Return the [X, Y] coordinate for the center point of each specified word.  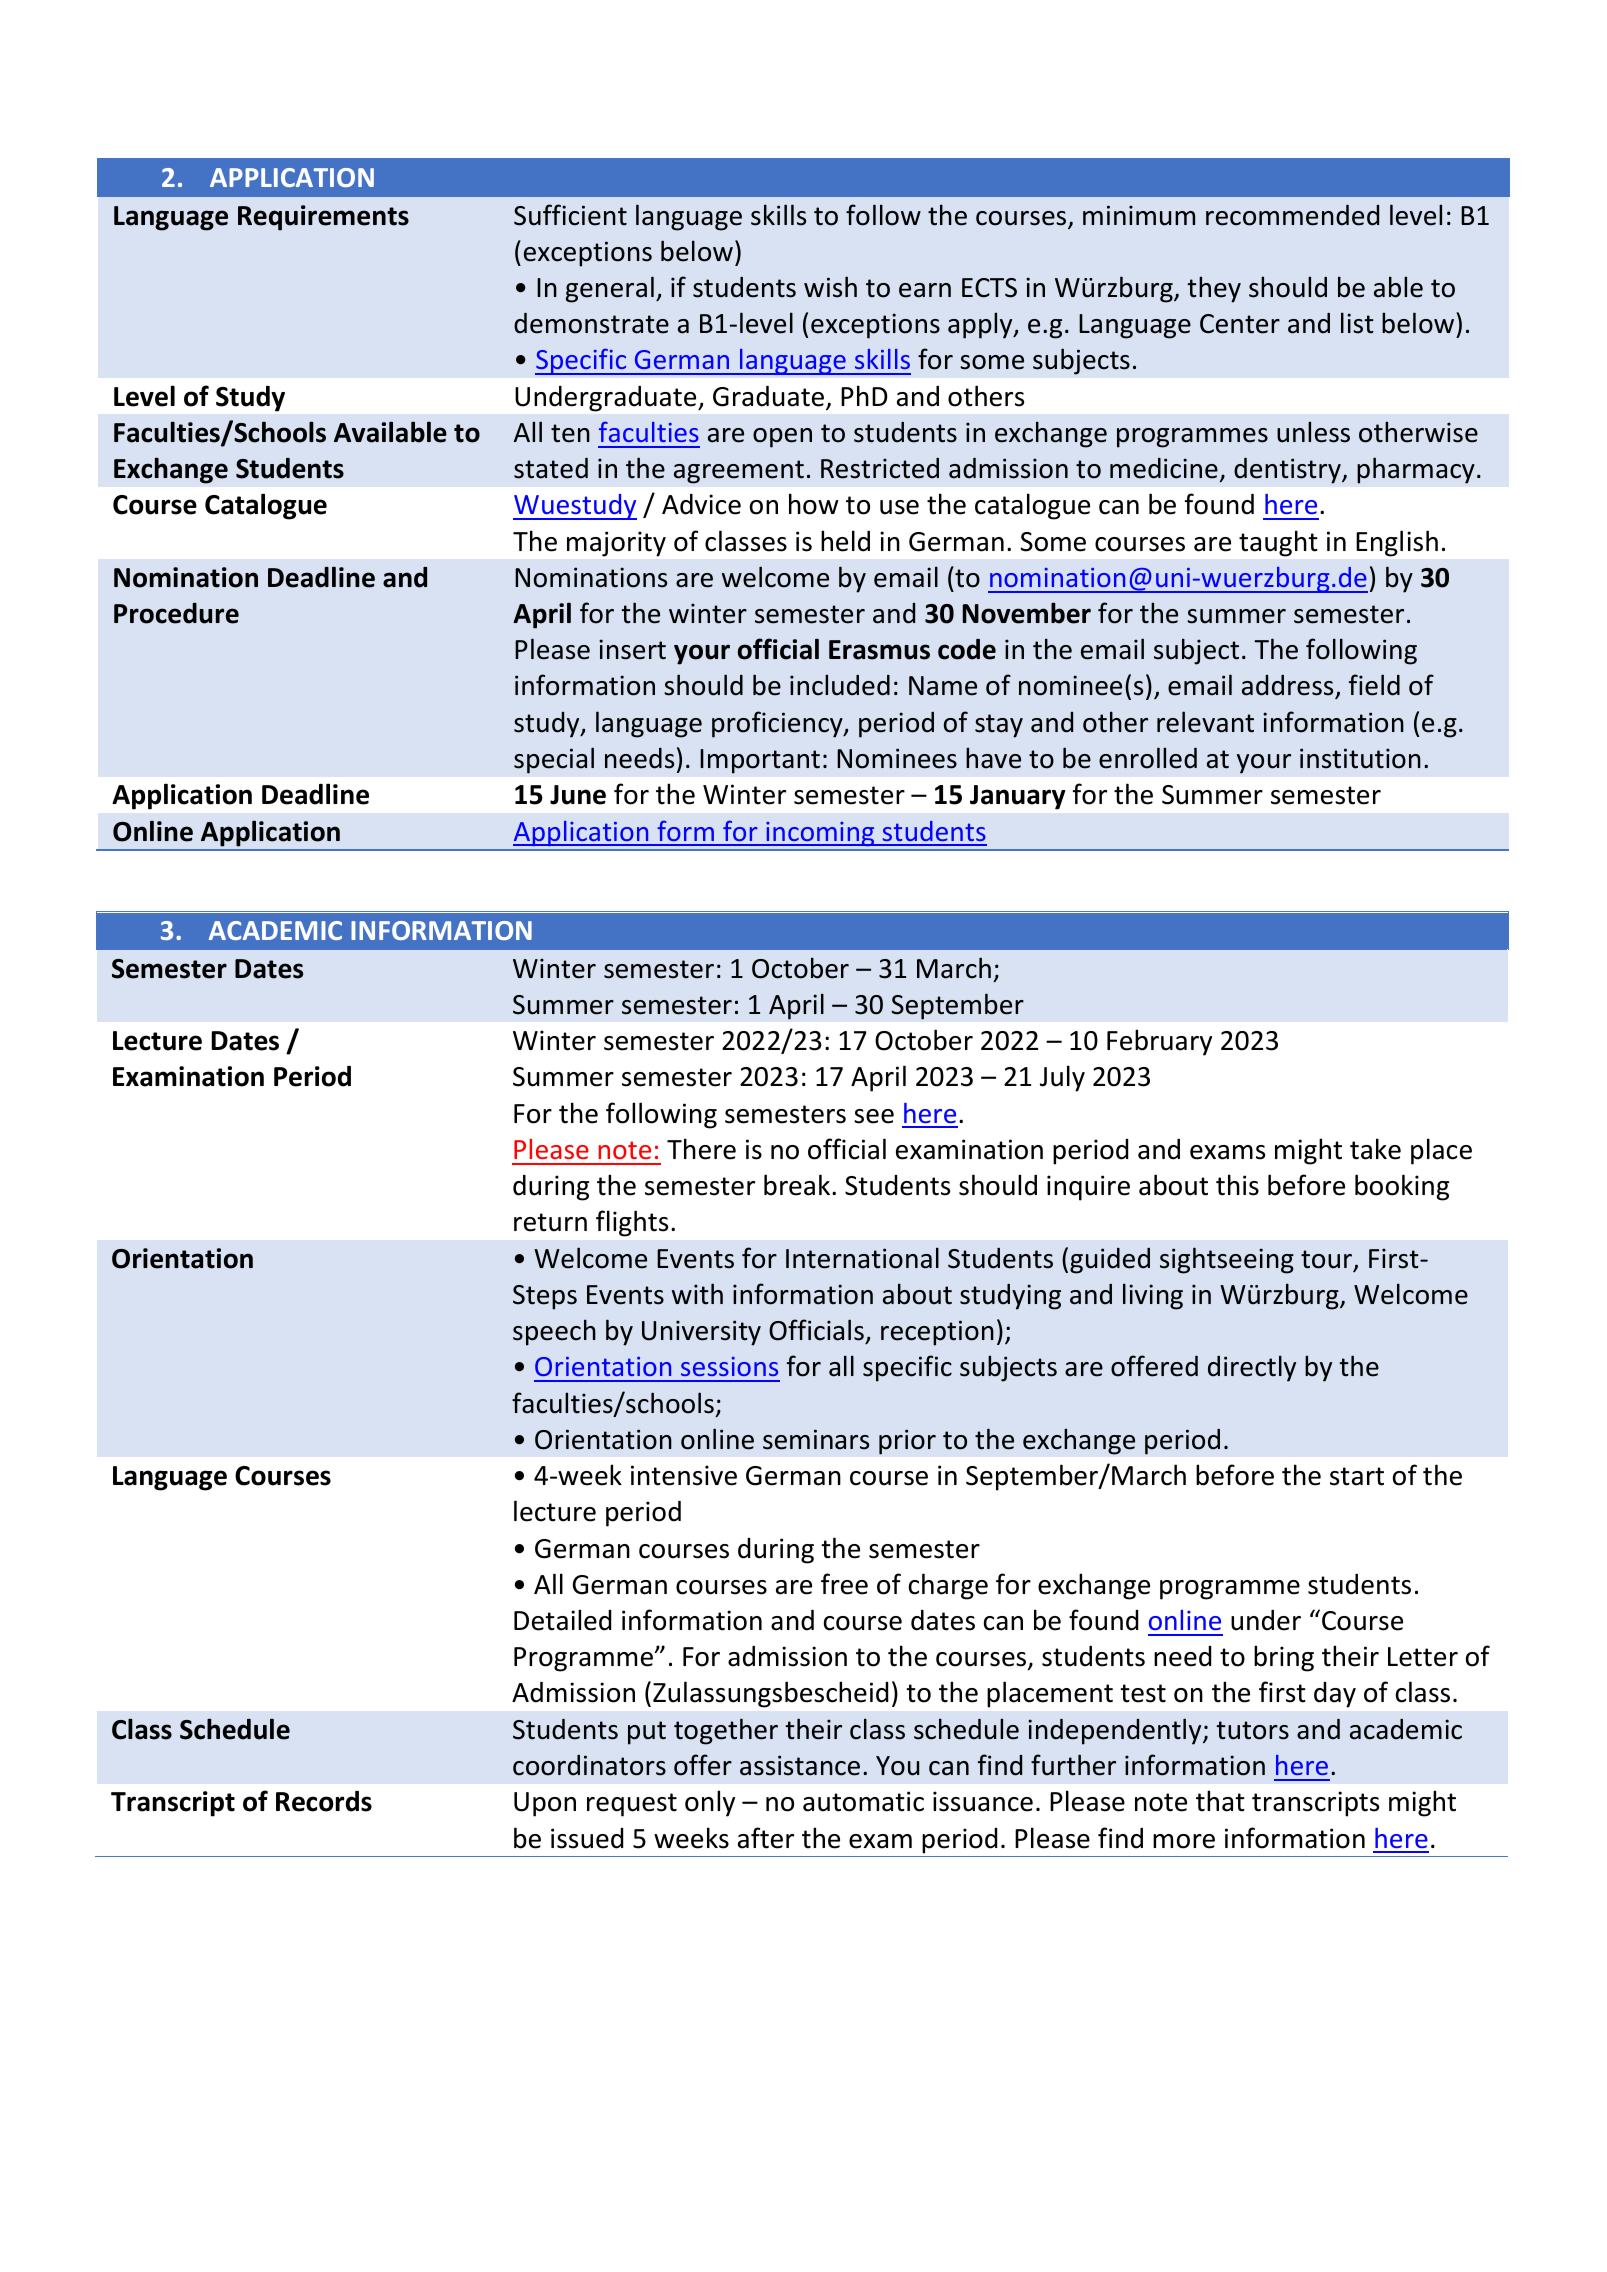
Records [324, 1801]
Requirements [323, 218]
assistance [800, 1765]
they [1214, 289]
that [1220, 1801]
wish [830, 287]
